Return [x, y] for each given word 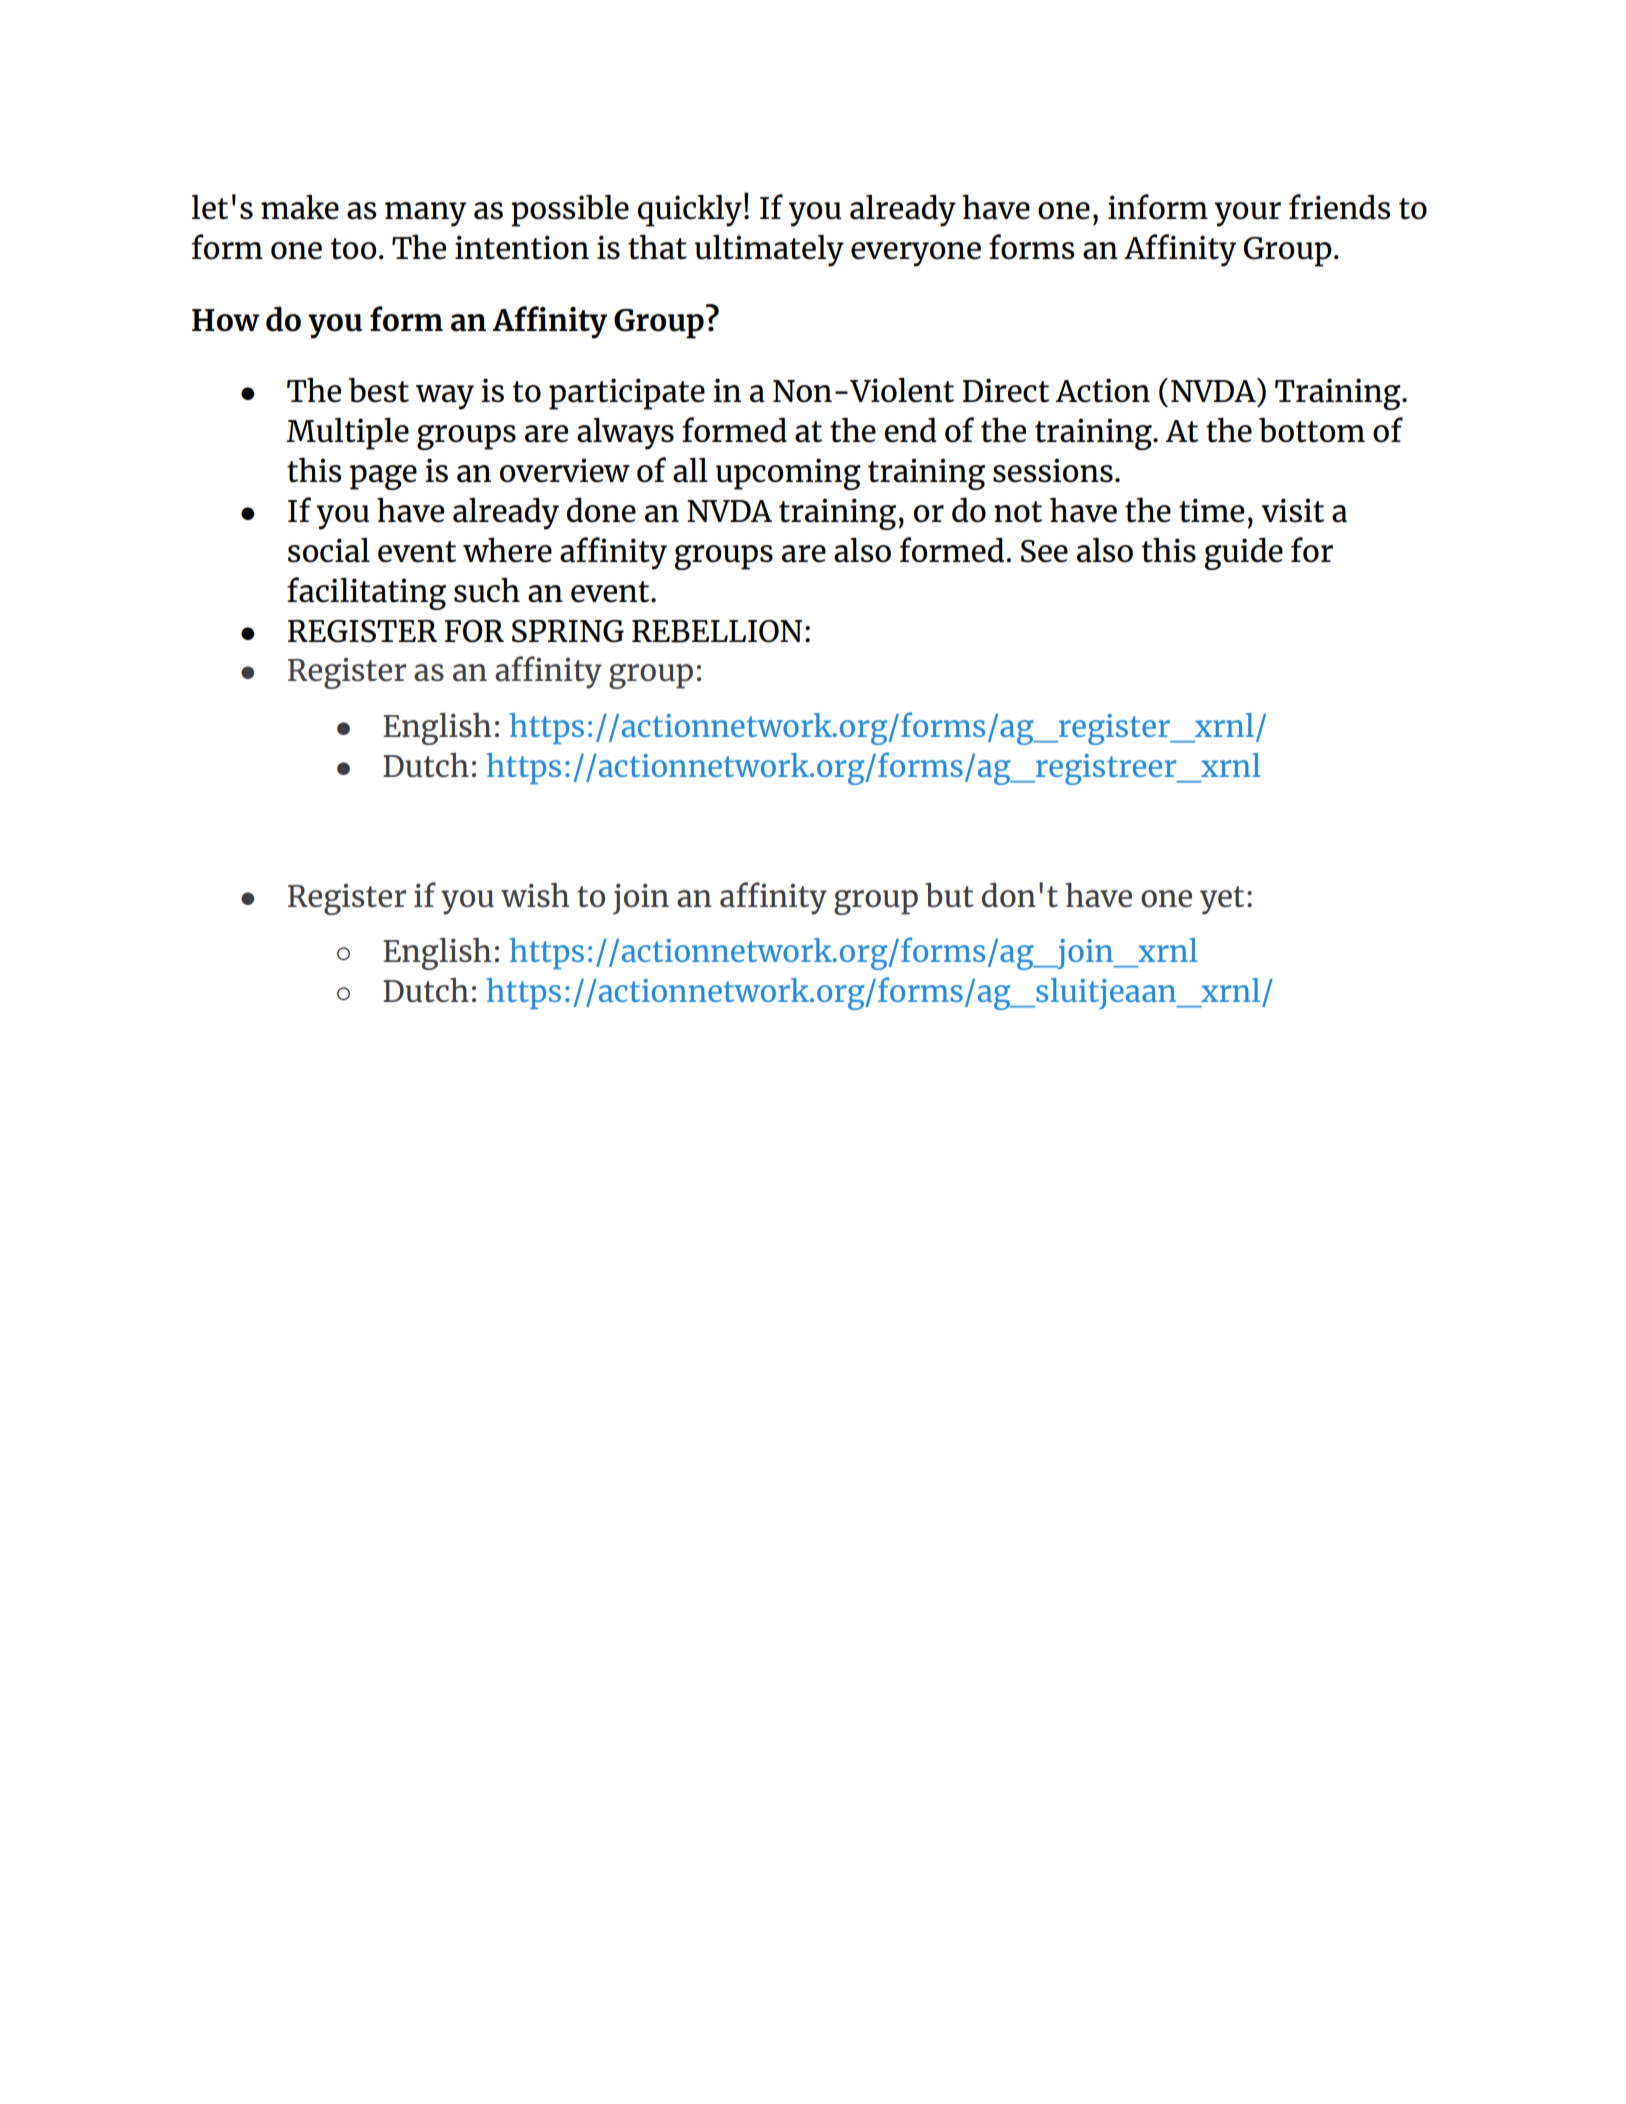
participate [627, 394]
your [1247, 214]
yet [1222, 900]
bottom [1312, 430]
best [379, 390]
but [949, 895]
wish [535, 894]
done [601, 510]
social [329, 550]
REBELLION [717, 631]
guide [1243, 553]
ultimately [769, 250]
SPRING [568, 631]
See [1044, 551]
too [353, 249]
